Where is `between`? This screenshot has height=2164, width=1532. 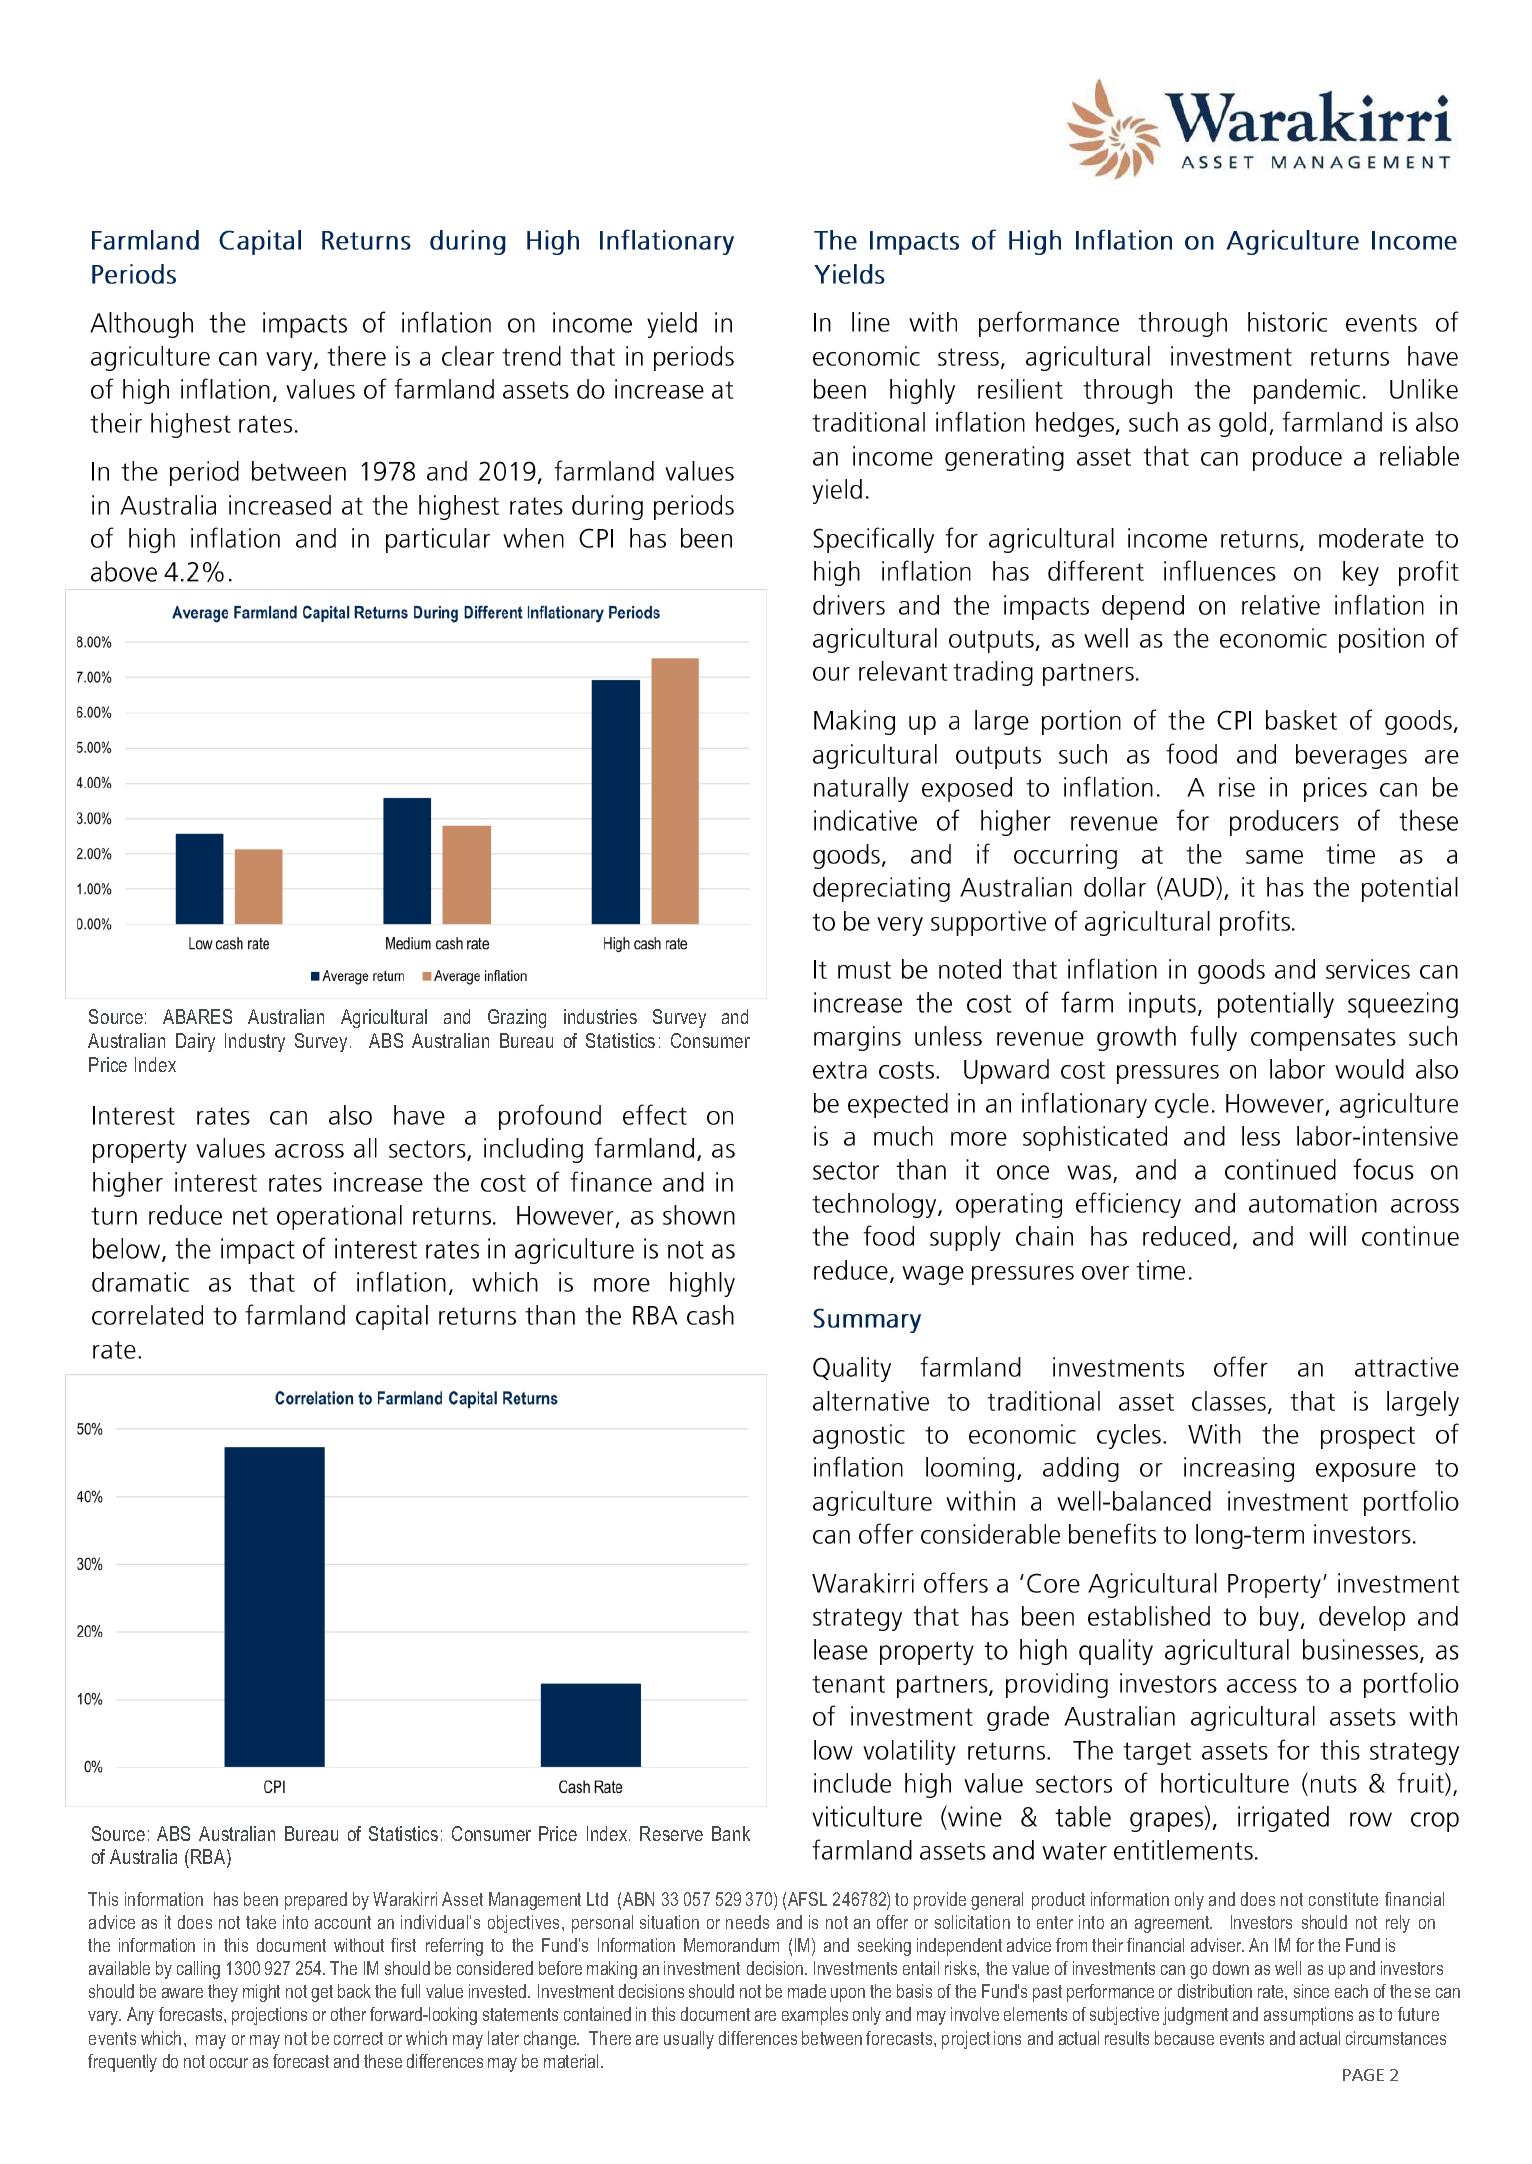 between is located at coordinates (832, 2038).
